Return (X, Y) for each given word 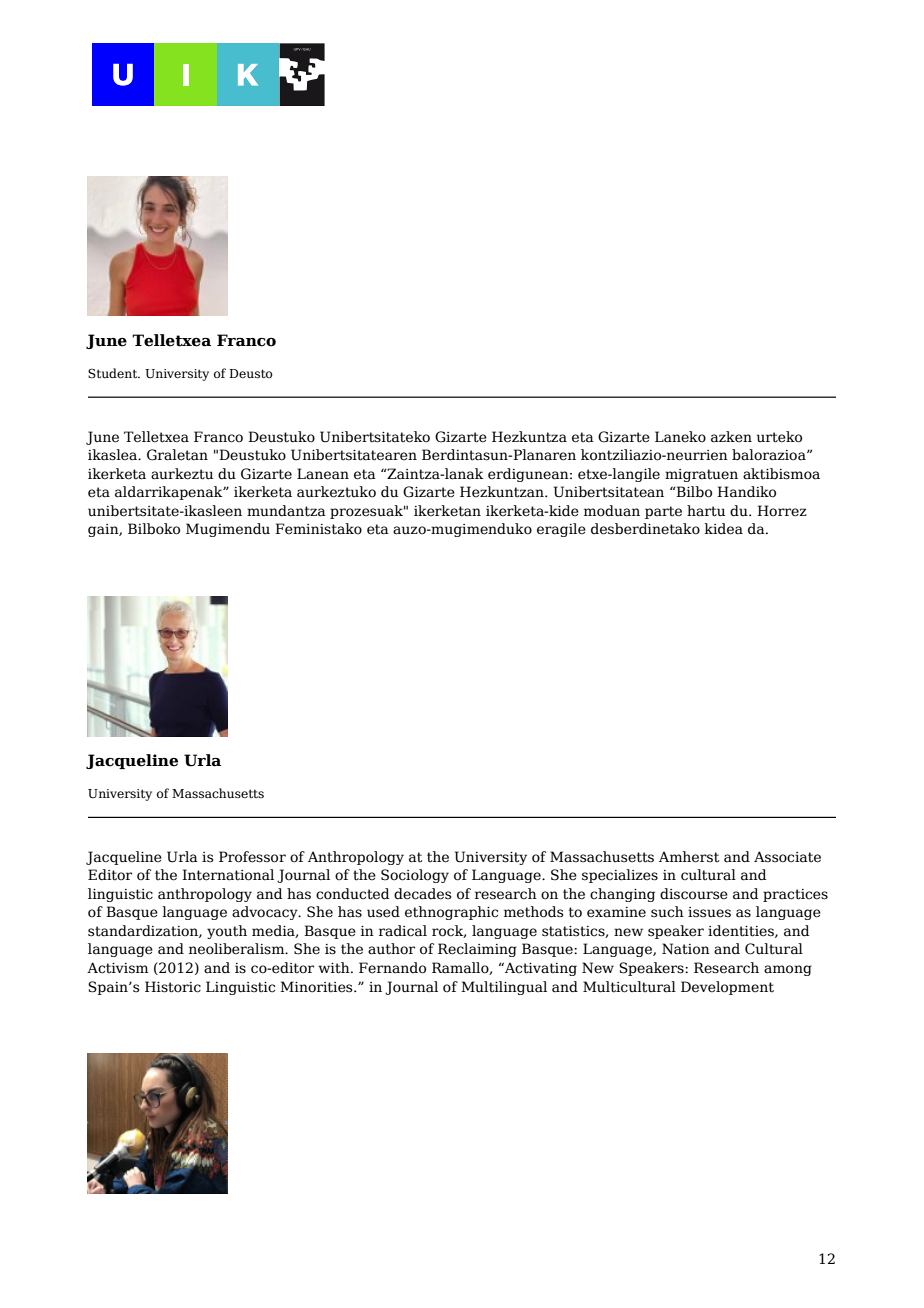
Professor (252, 857)
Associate (787, 857)
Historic (173, 987)
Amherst (689, 857)
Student (114, 373)
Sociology (415, 876)
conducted (353, 894)
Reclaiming (477, 950)
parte (663, 512)
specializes (620, 876)
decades (422, 894)
